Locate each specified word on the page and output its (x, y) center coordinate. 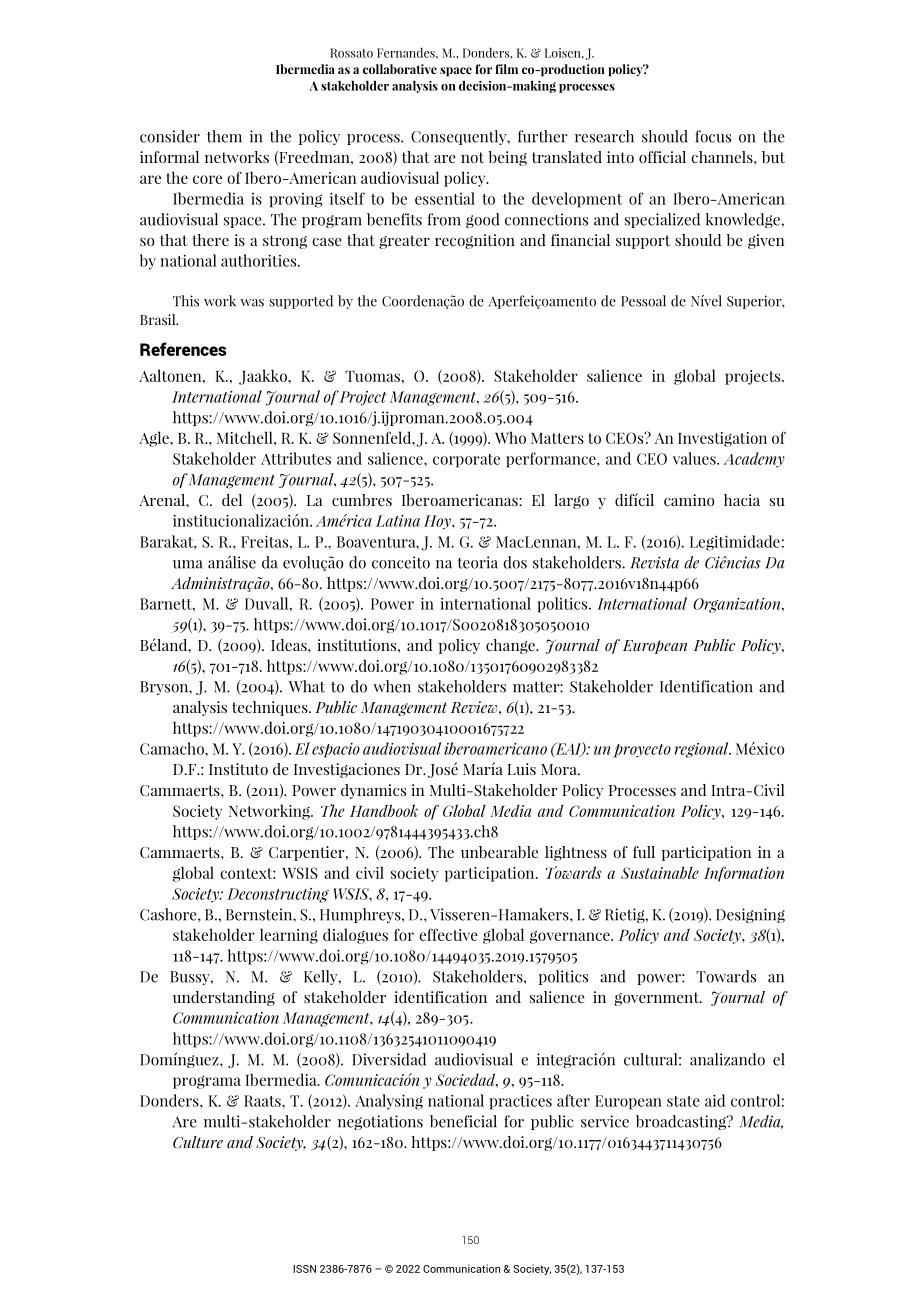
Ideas (290, 645)
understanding (224, 998)
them (224, 136)
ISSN (304, 1269)
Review (475, 707)
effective (448, 934)
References (183, 349)
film (506, 69)
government (658, 999)
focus (713, 136)
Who (510, 437)
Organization (738, 605)
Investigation (722, 439)
